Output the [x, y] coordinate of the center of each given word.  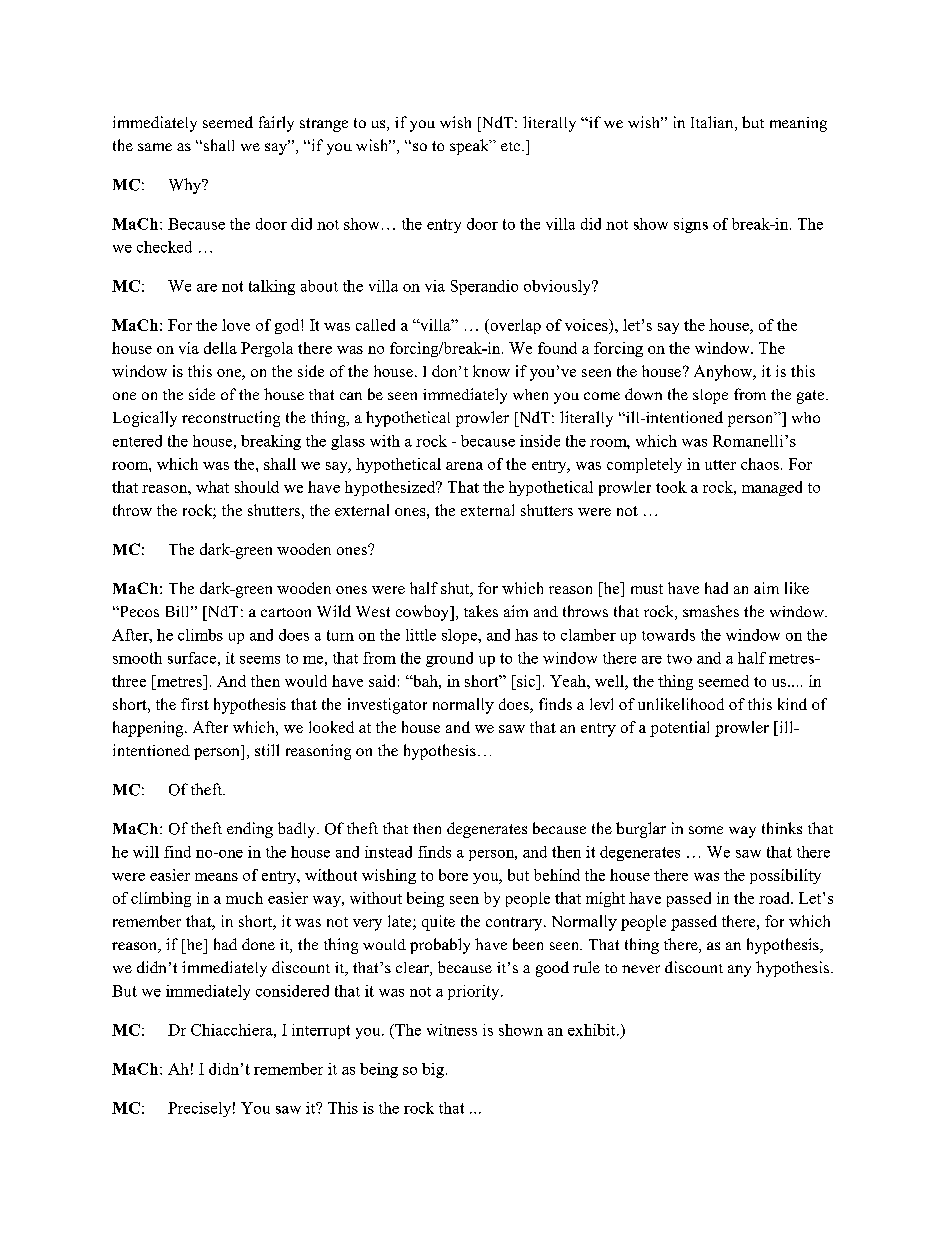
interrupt [321, 1031]
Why [186, 186]
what [212, 487]
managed [772, 488]
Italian [713, 123]
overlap [514, 326]
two [679, 659]
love [236, 325]
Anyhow [724, 373]
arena [464, 466]
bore [453, 875]
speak [470, 147]
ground [449, 659]
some [706, 830]
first [195, 704]
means [216, 877]
